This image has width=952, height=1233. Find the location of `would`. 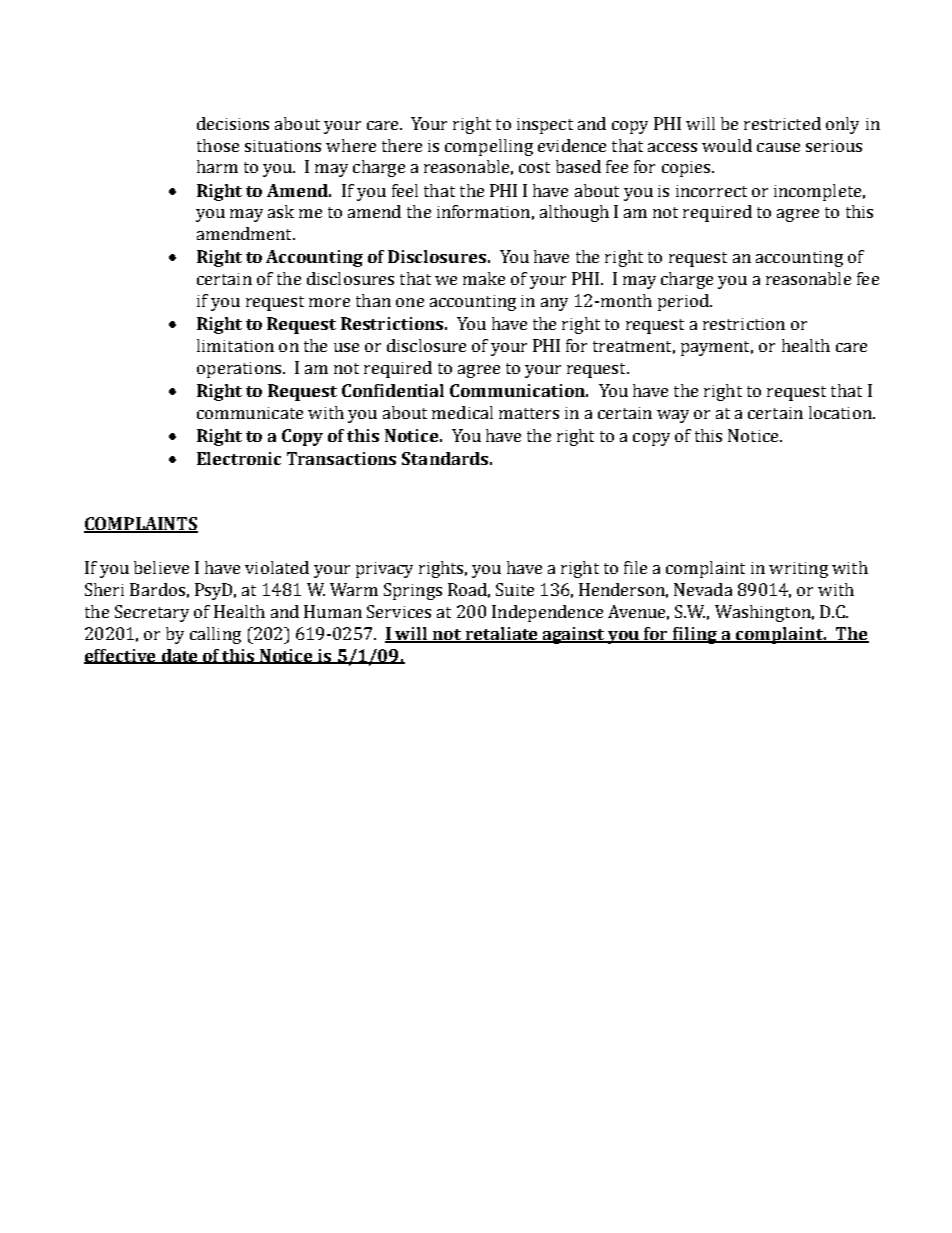

would is located at coordinates (727, 145).
